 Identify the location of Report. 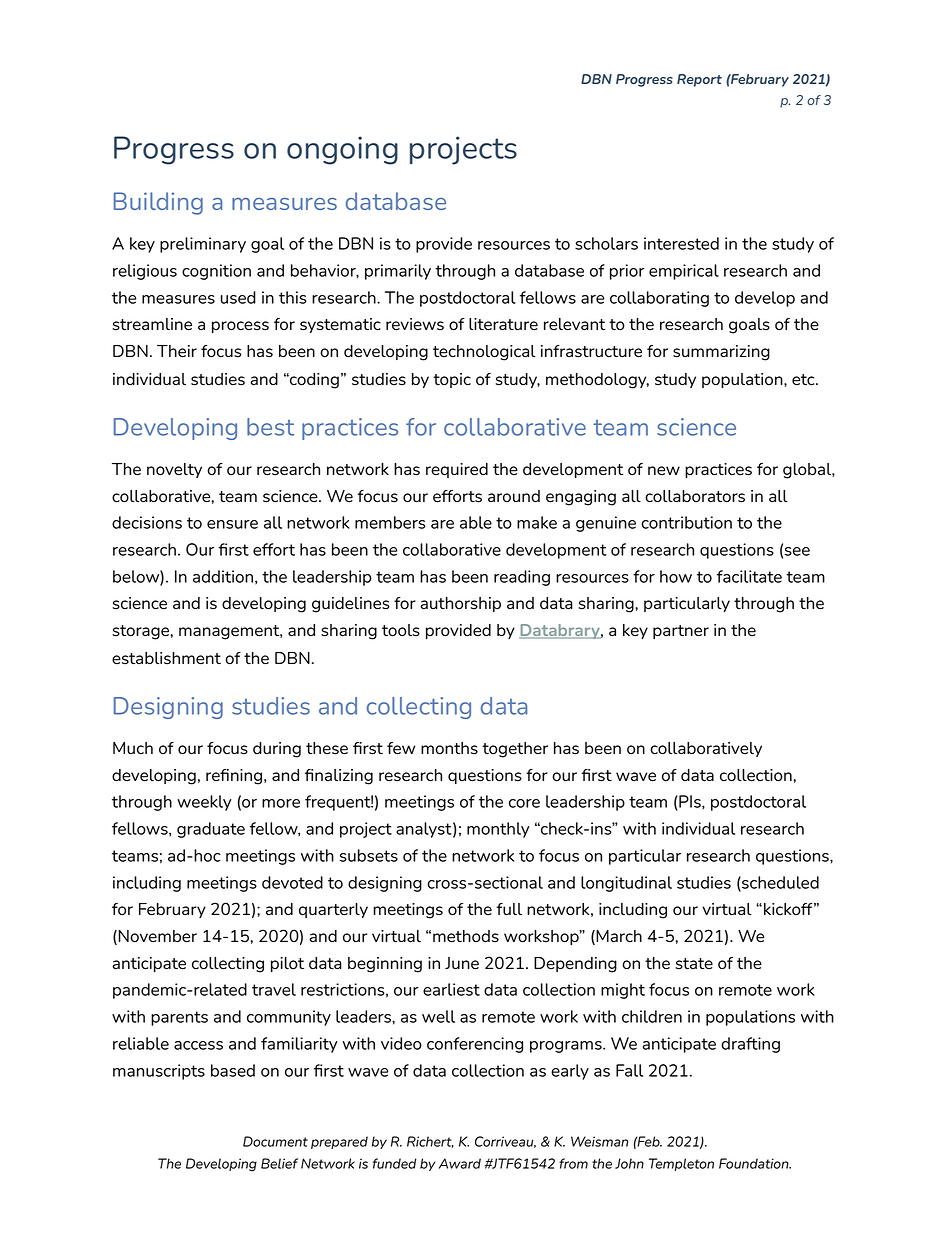
(699, 80).
